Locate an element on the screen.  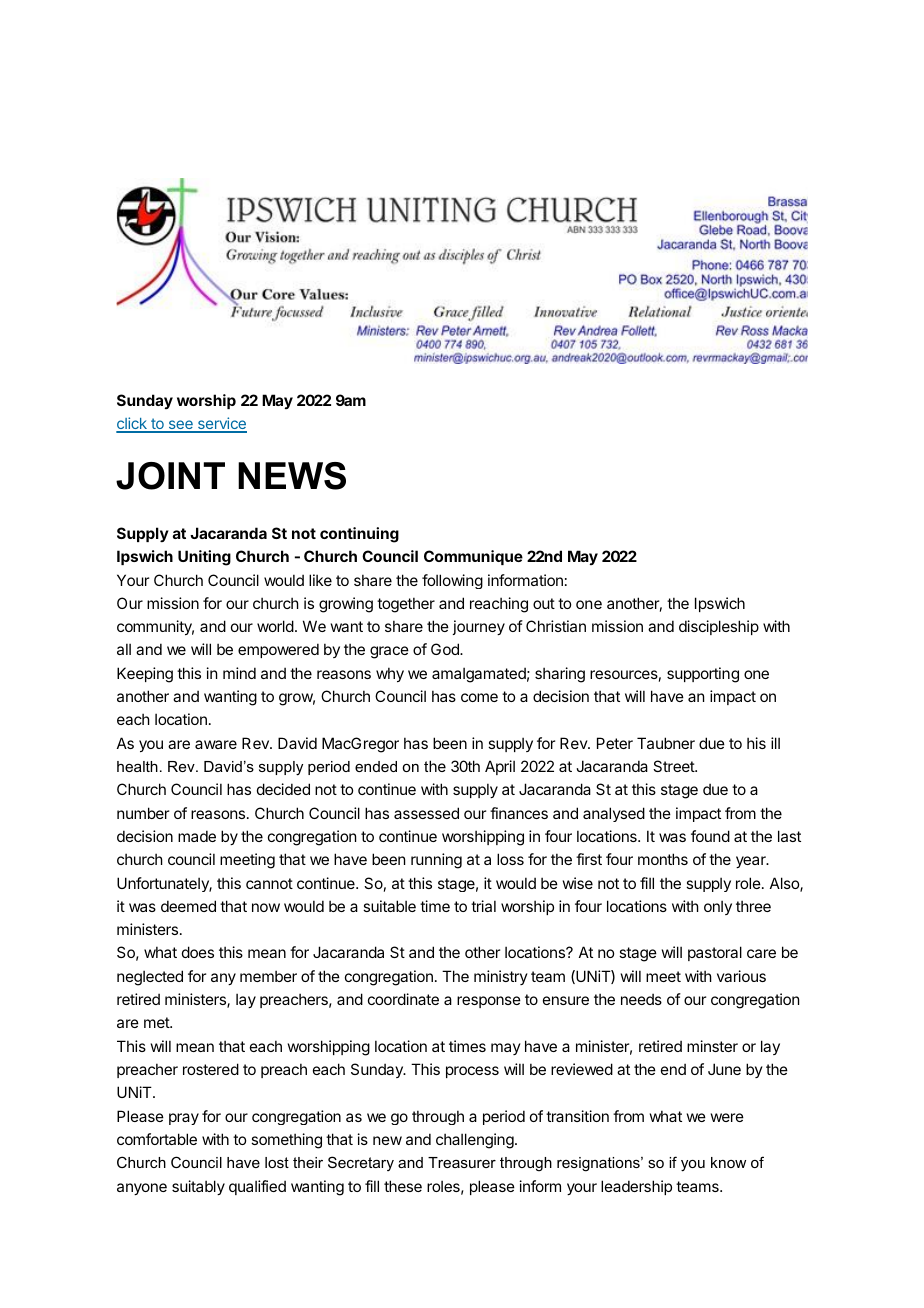
Communique is located at coordinates (473, 557).
